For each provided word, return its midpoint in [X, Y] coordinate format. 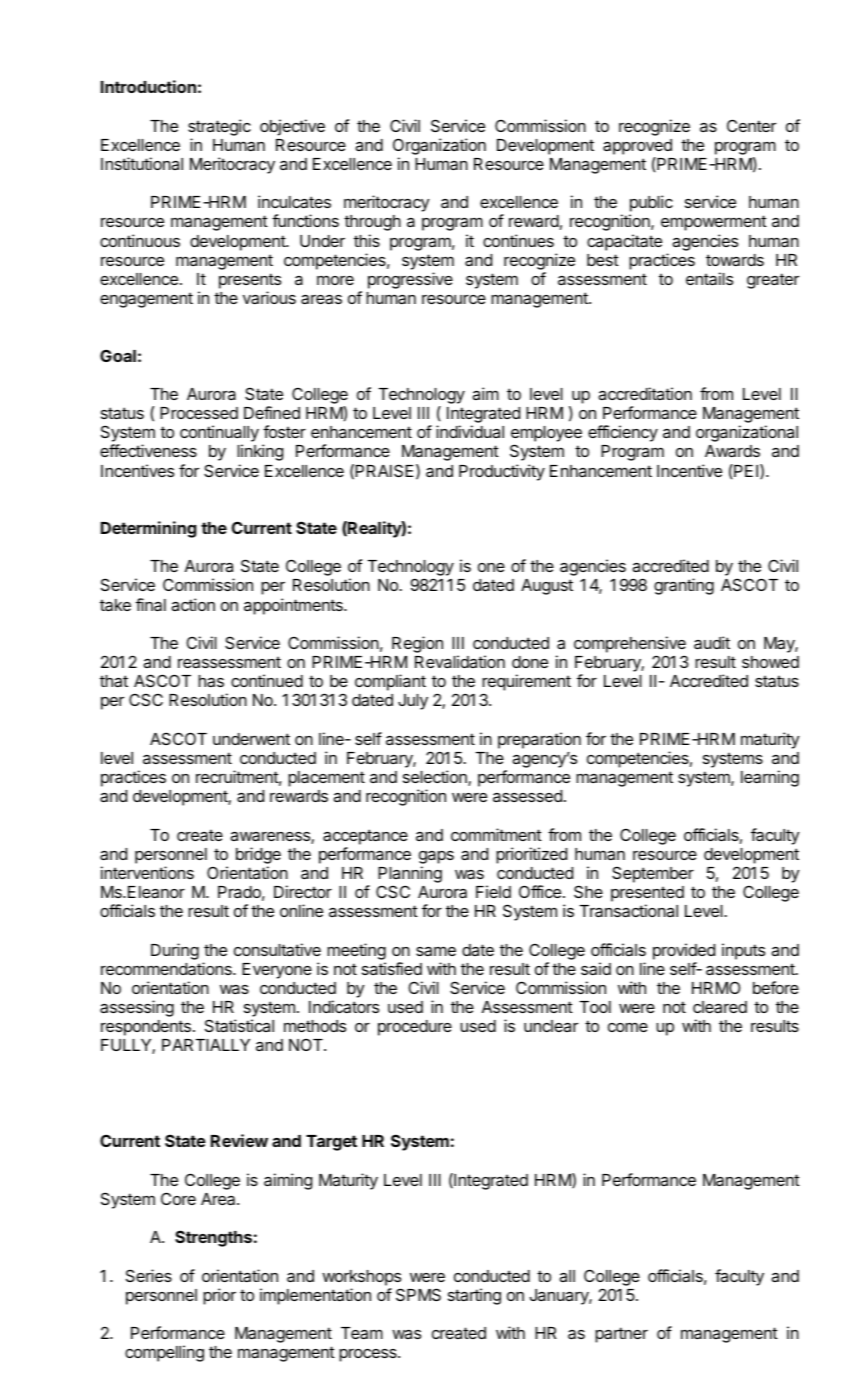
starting [474, 1296]
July [413, 702]
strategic [219, 127]
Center [751, 125]
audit [712, 642]
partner [621, 1335]
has [211, 681]
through [372, 223]
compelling [164, 1353]
